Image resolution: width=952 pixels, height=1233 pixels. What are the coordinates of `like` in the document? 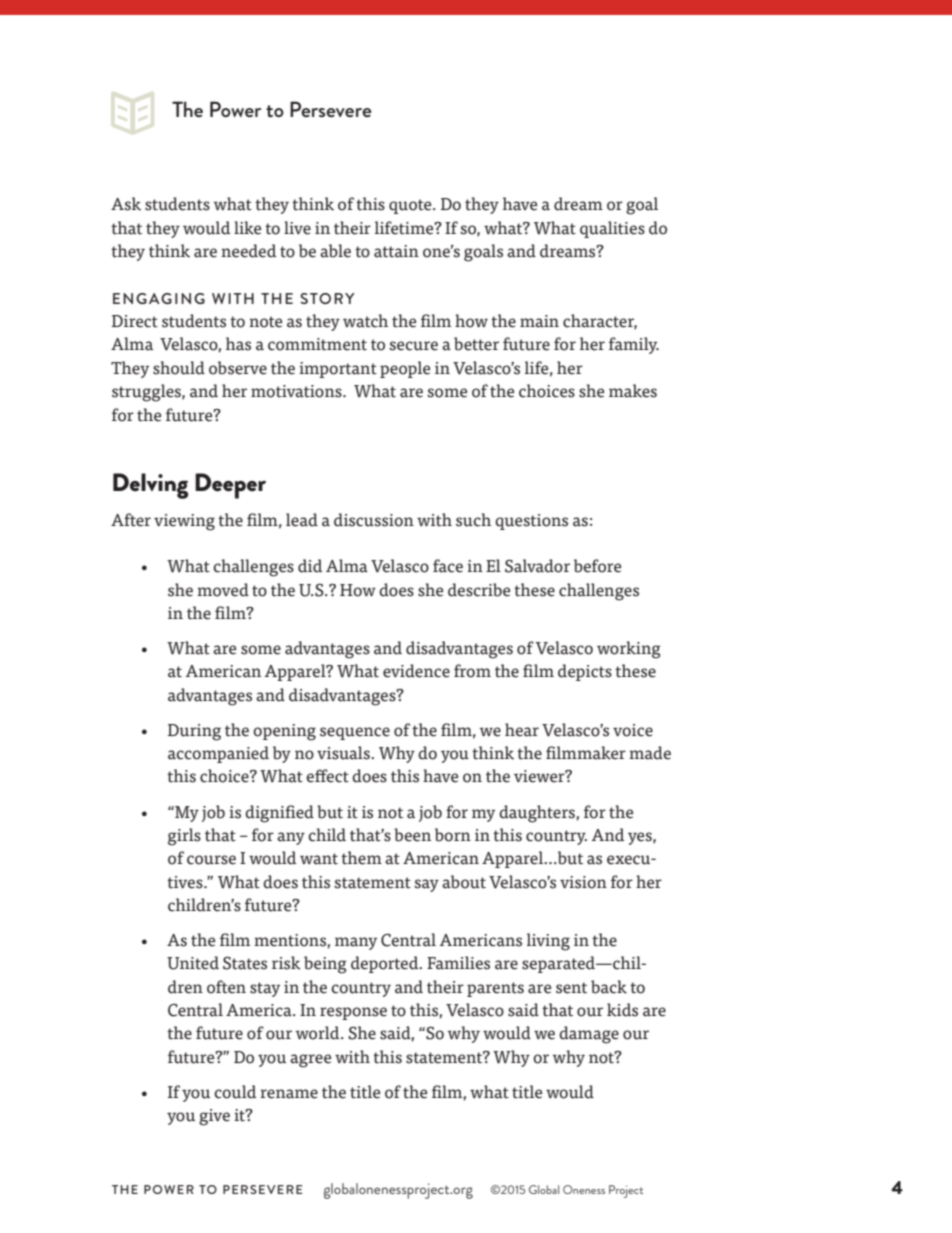 It's located at (247, 228).
